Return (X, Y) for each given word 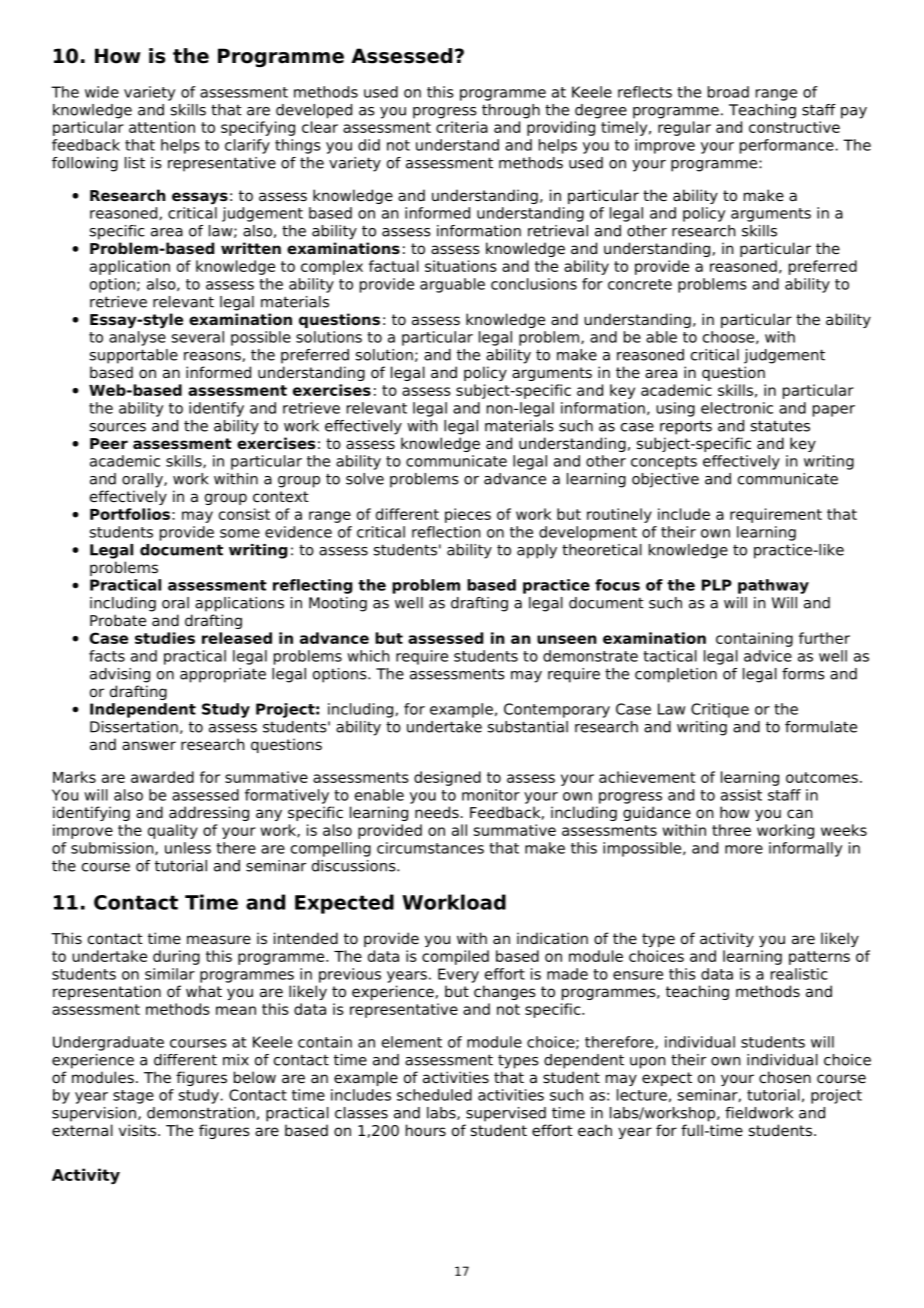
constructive (794, 127)
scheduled (434, 1095)
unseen (567, 639)
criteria (462, 127)
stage (133, 1097)
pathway (773, 586)
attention (162, 127)
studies (165, 638)
